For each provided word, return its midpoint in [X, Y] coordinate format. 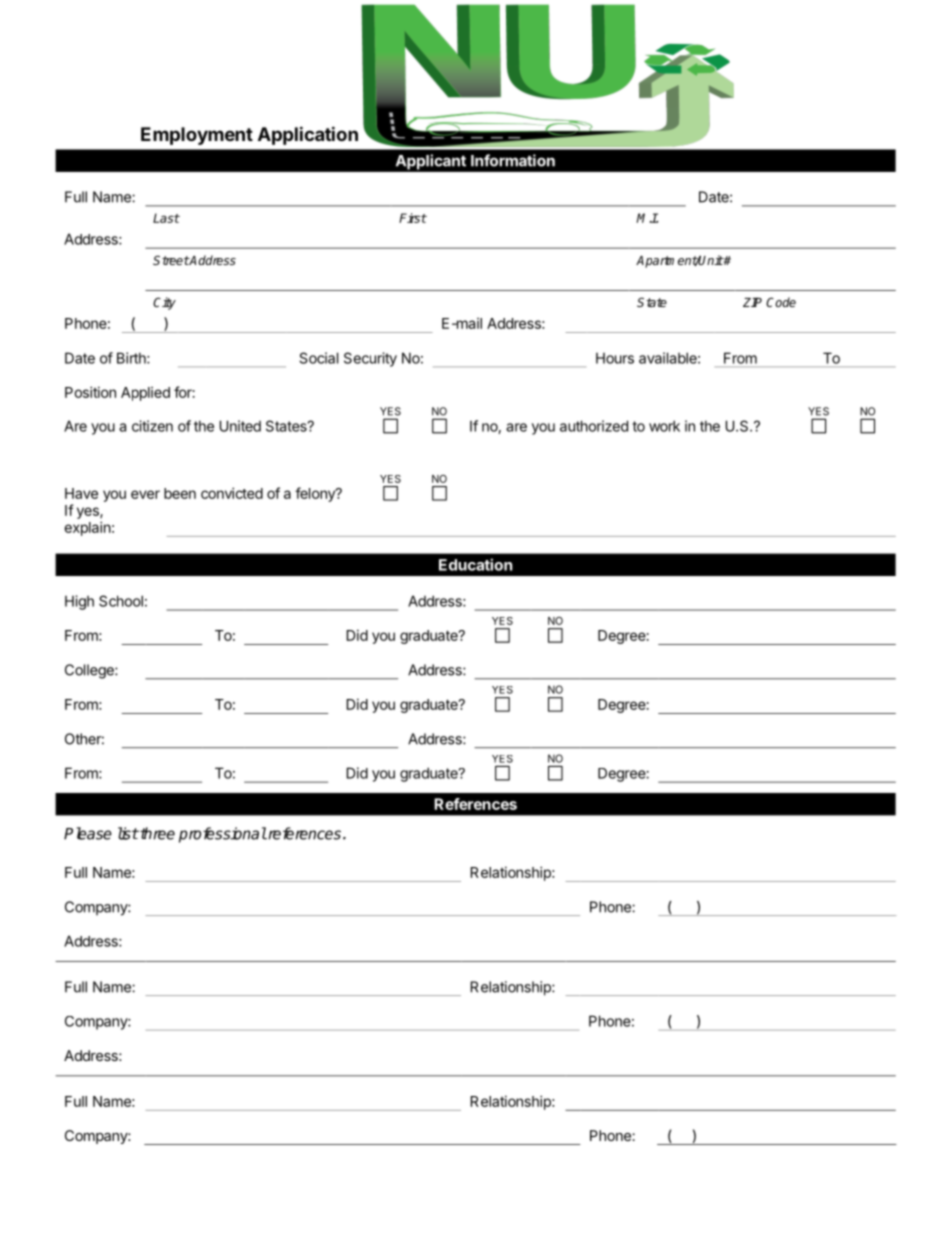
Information [513, 160]
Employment [197, 136]
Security [370, 359]
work [664, 426]
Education [475, 564]
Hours [615, 358]
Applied [145, 394]
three [156, 833]
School [121, 601]
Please [88, 833]
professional [223, 835]
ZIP [752, 302]
